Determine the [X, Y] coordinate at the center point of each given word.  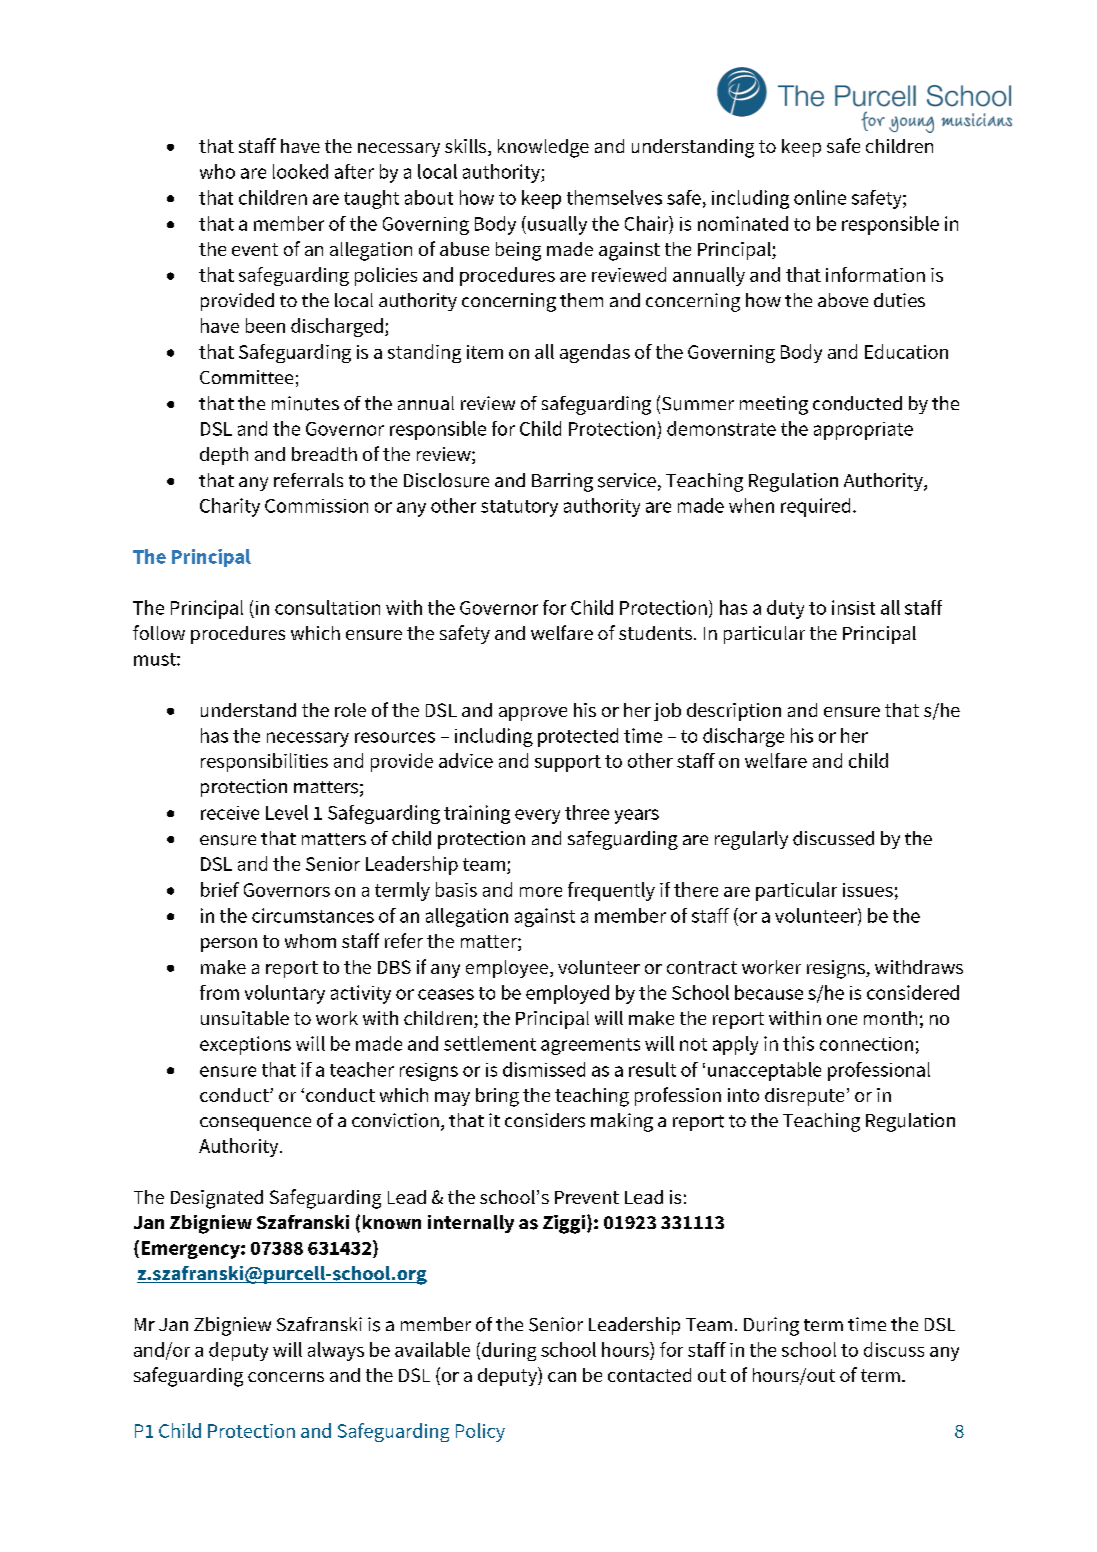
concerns [286, 1377]
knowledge [543, 148]
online [820, 197]
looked [300, 171]
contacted [649, 1375]
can [562, 1377]
